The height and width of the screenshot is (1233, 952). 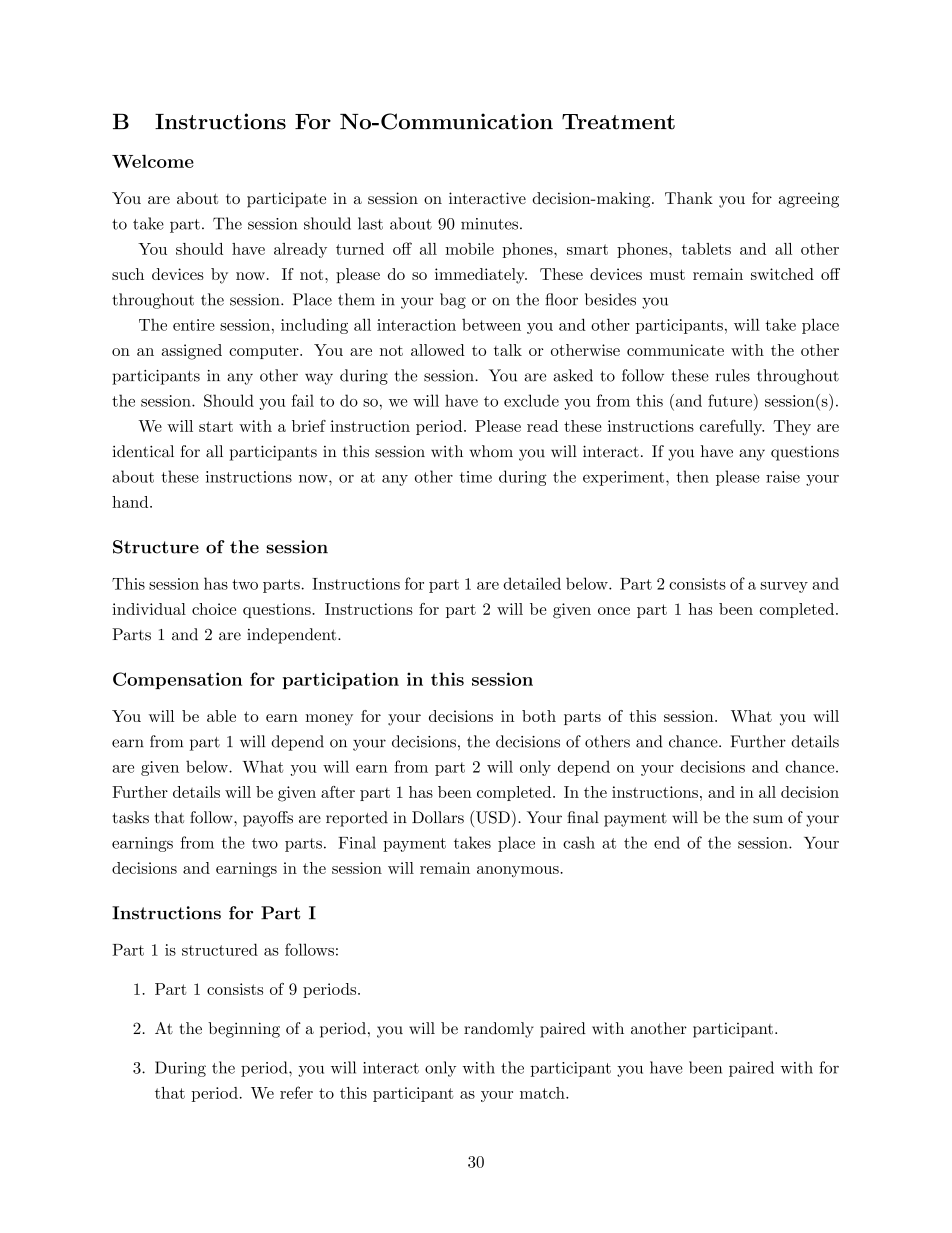 What do you see at coordinates (268, 819) in the screenshot?
I see `payoffs` at bounding box center [268, 819].
